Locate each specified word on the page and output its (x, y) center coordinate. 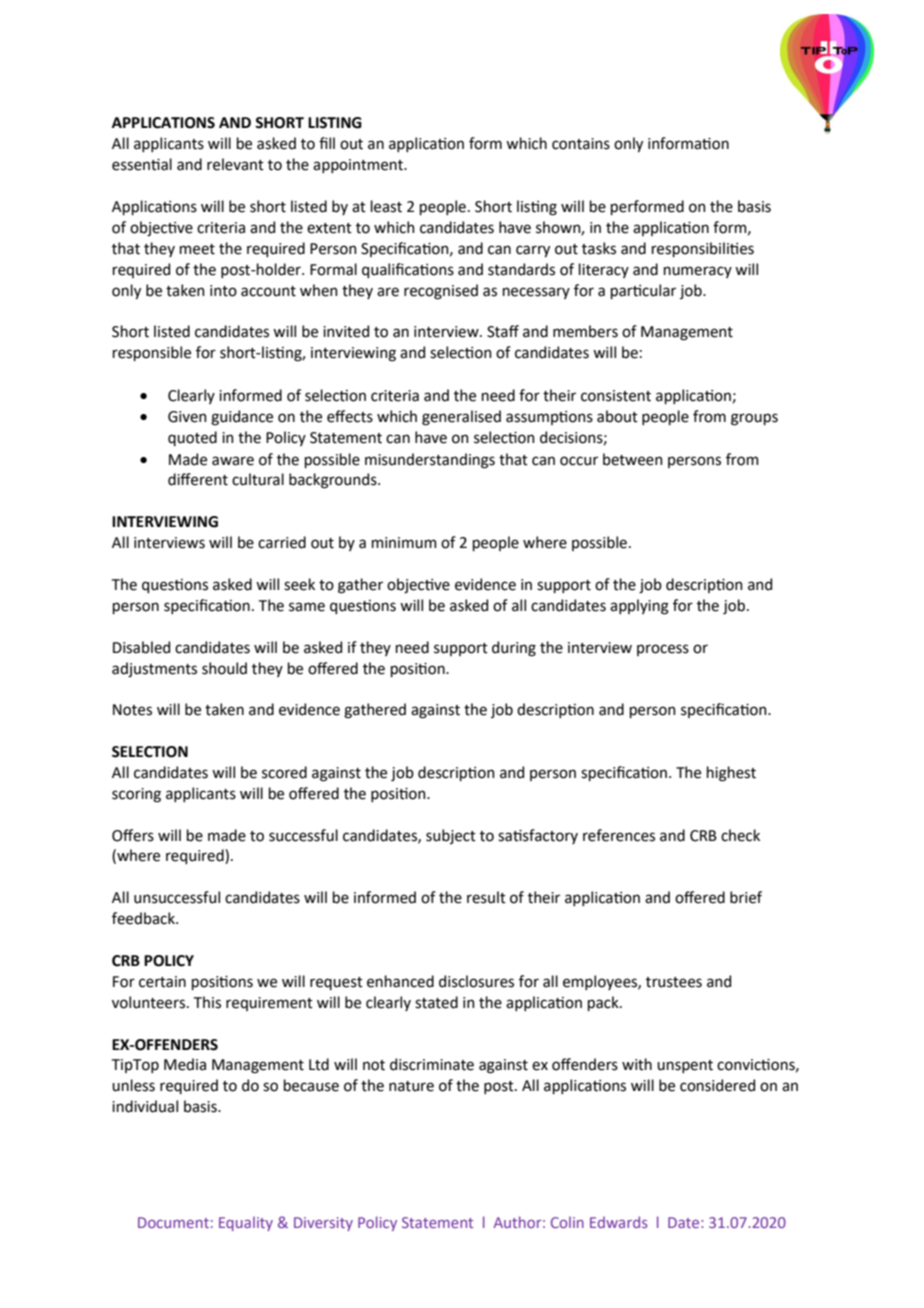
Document (173, 1222)
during (514, 649)
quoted (192, 438)
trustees (674, 982)
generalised (461, 418)
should (224, 668)
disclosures (476, 981)
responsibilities (703, 249)
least (386, 206)
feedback (144, 918)
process (663, 650)
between (633, 459)
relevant (235, 164)
